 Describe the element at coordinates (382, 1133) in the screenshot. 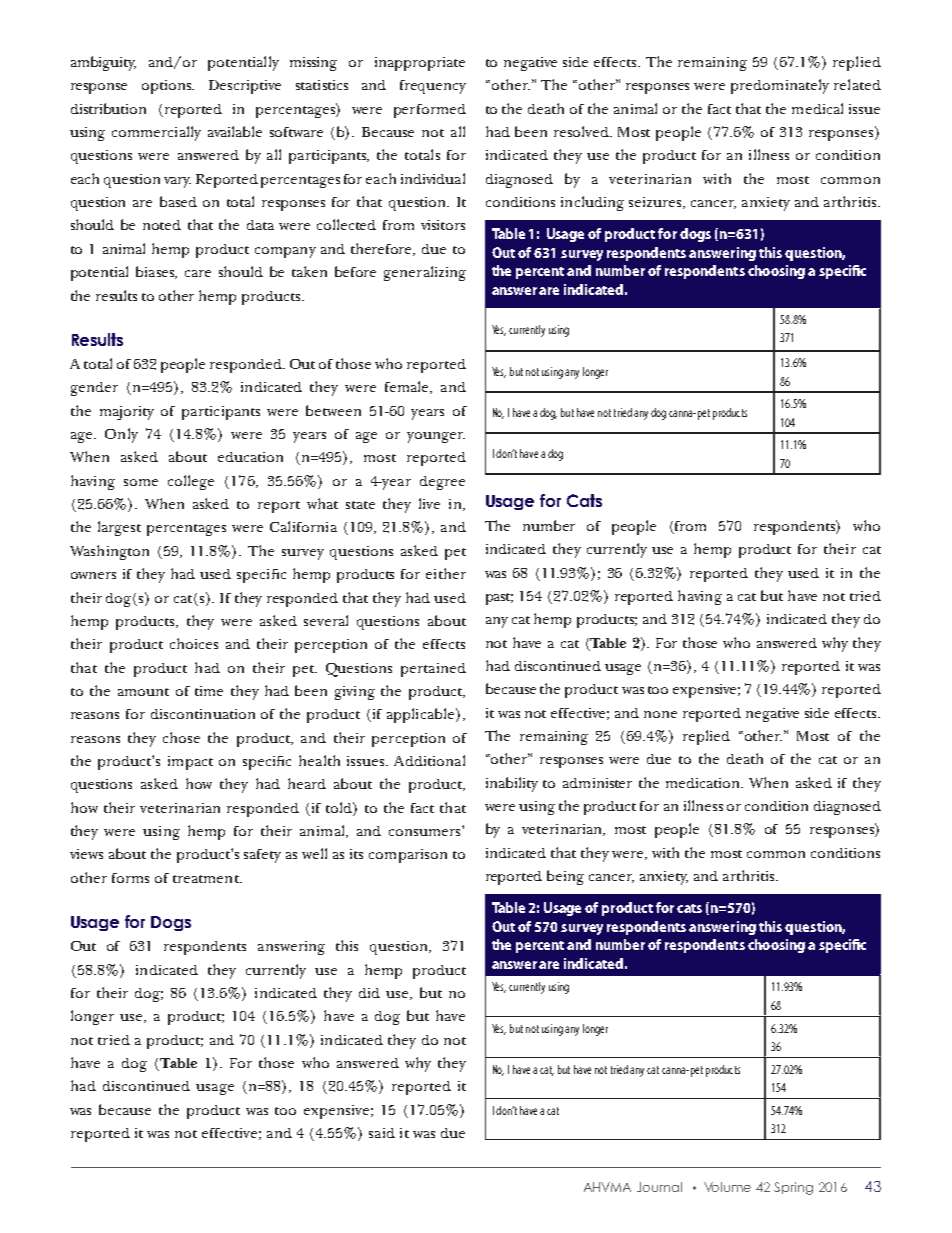

I see `said` at that location.
